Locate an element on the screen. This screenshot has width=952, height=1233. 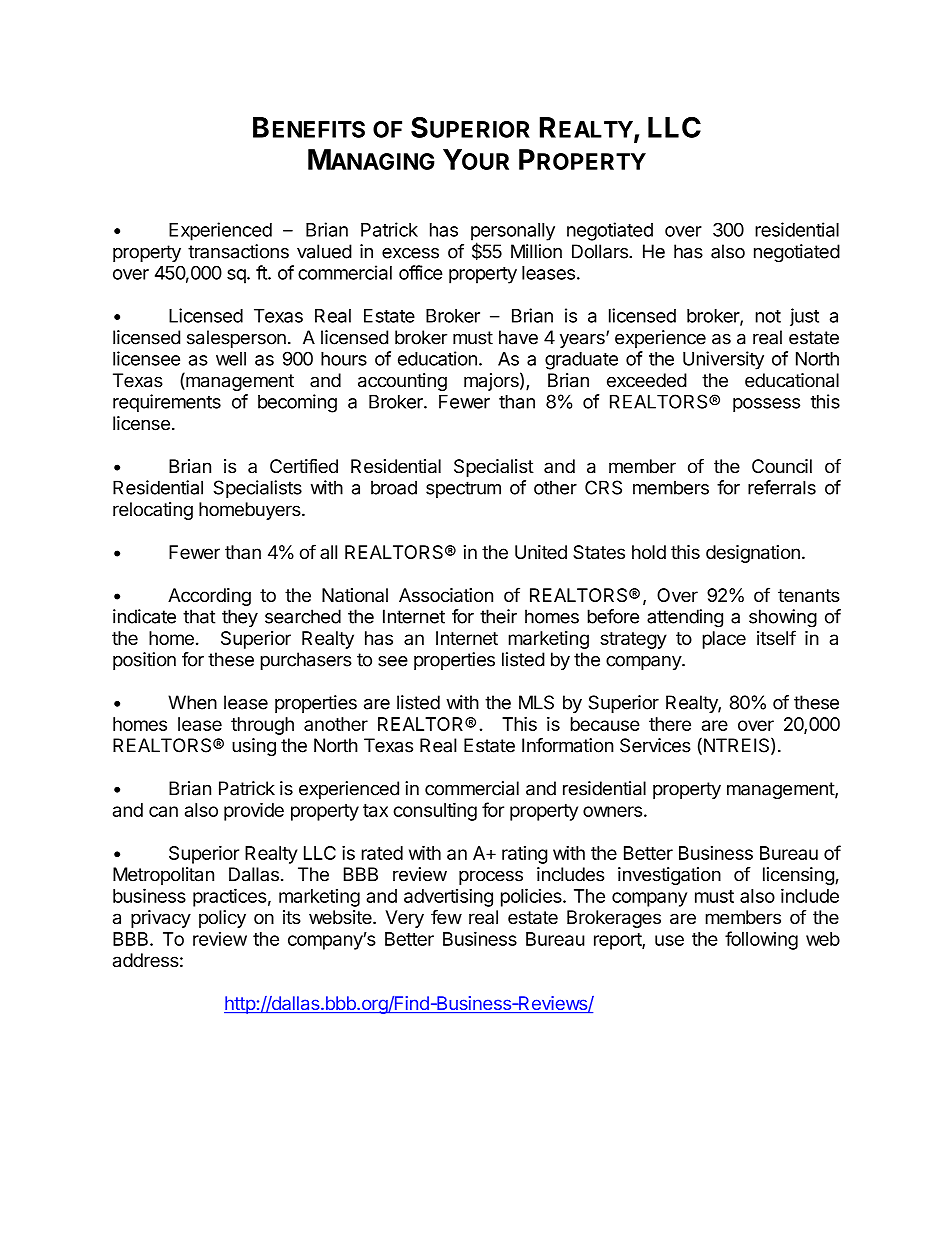
following is located at coordinates (761, 940).
